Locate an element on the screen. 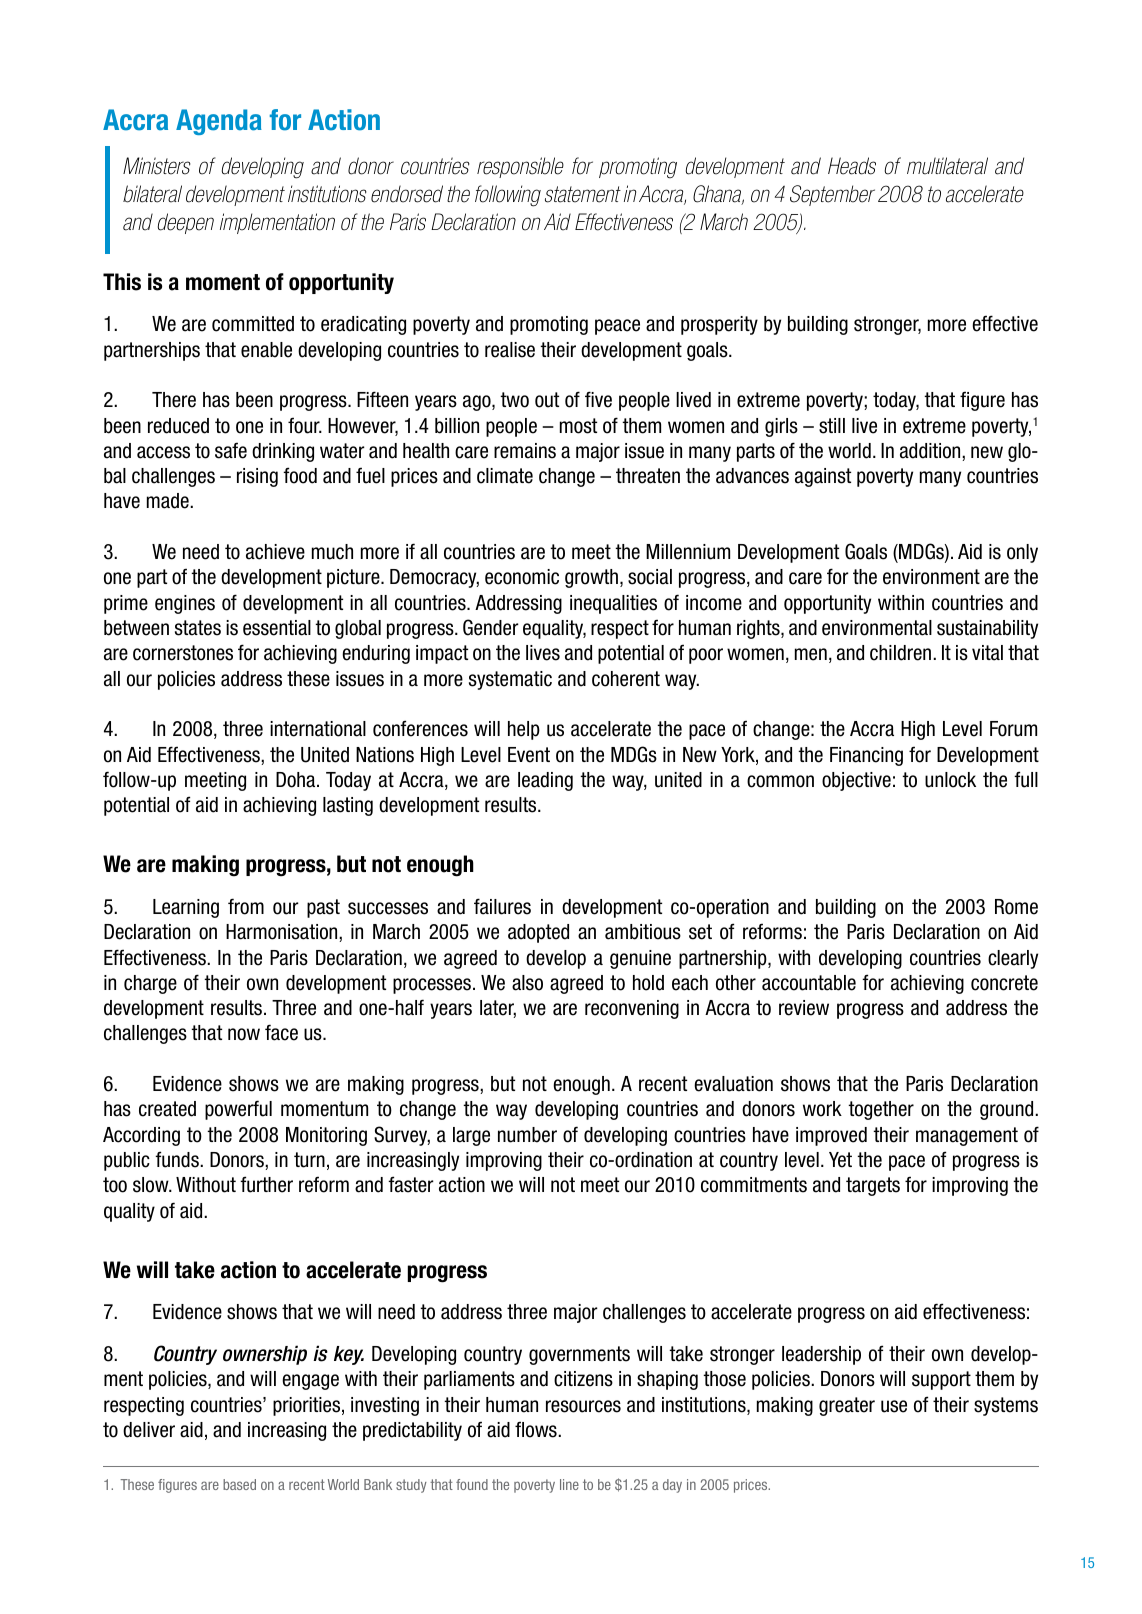 Image resolution: width=1142 pixels, height=1614 pixels. use is located at coordinates (894, 1406).
